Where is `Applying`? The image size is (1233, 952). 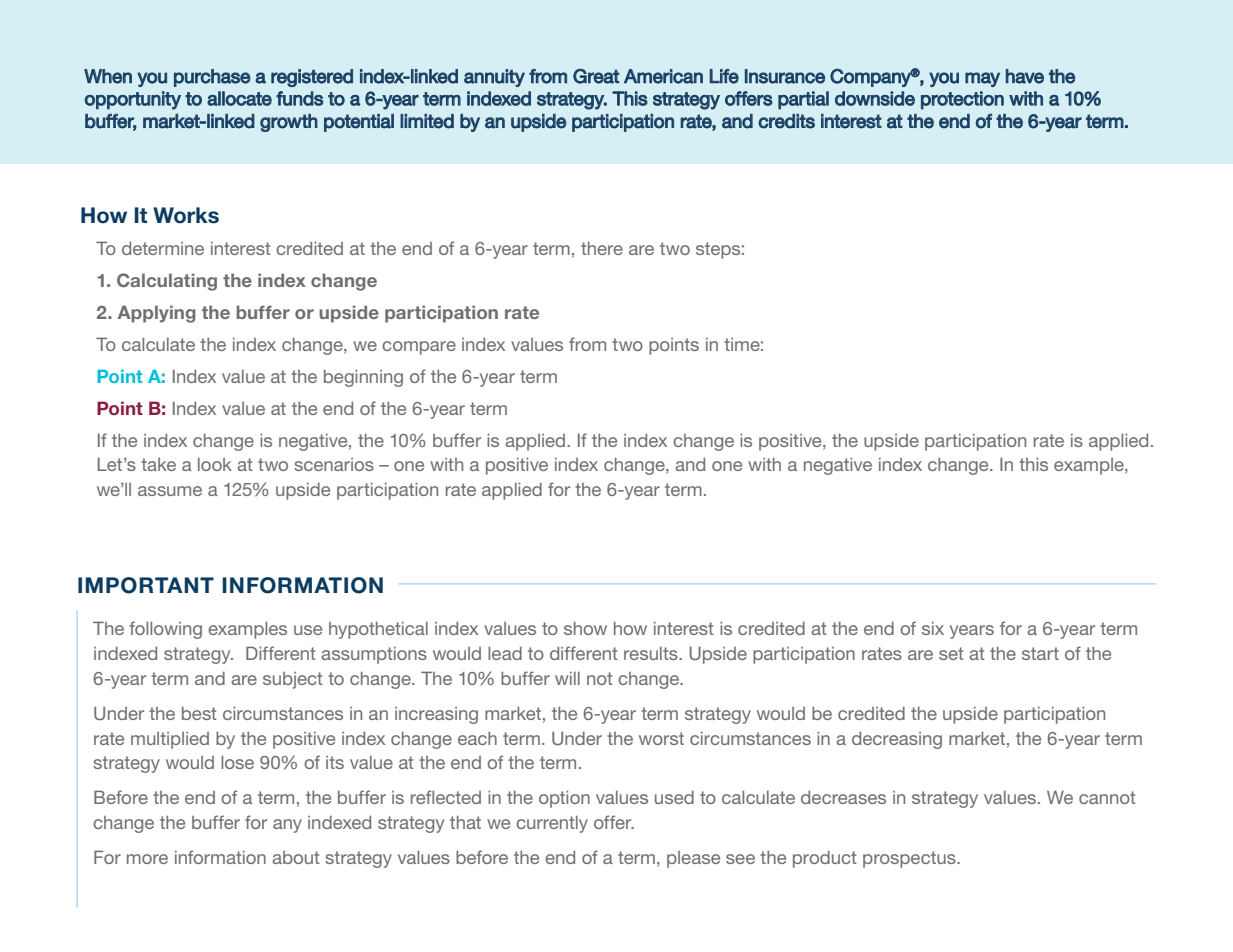 Applying is located at coordinates (156, 314).
